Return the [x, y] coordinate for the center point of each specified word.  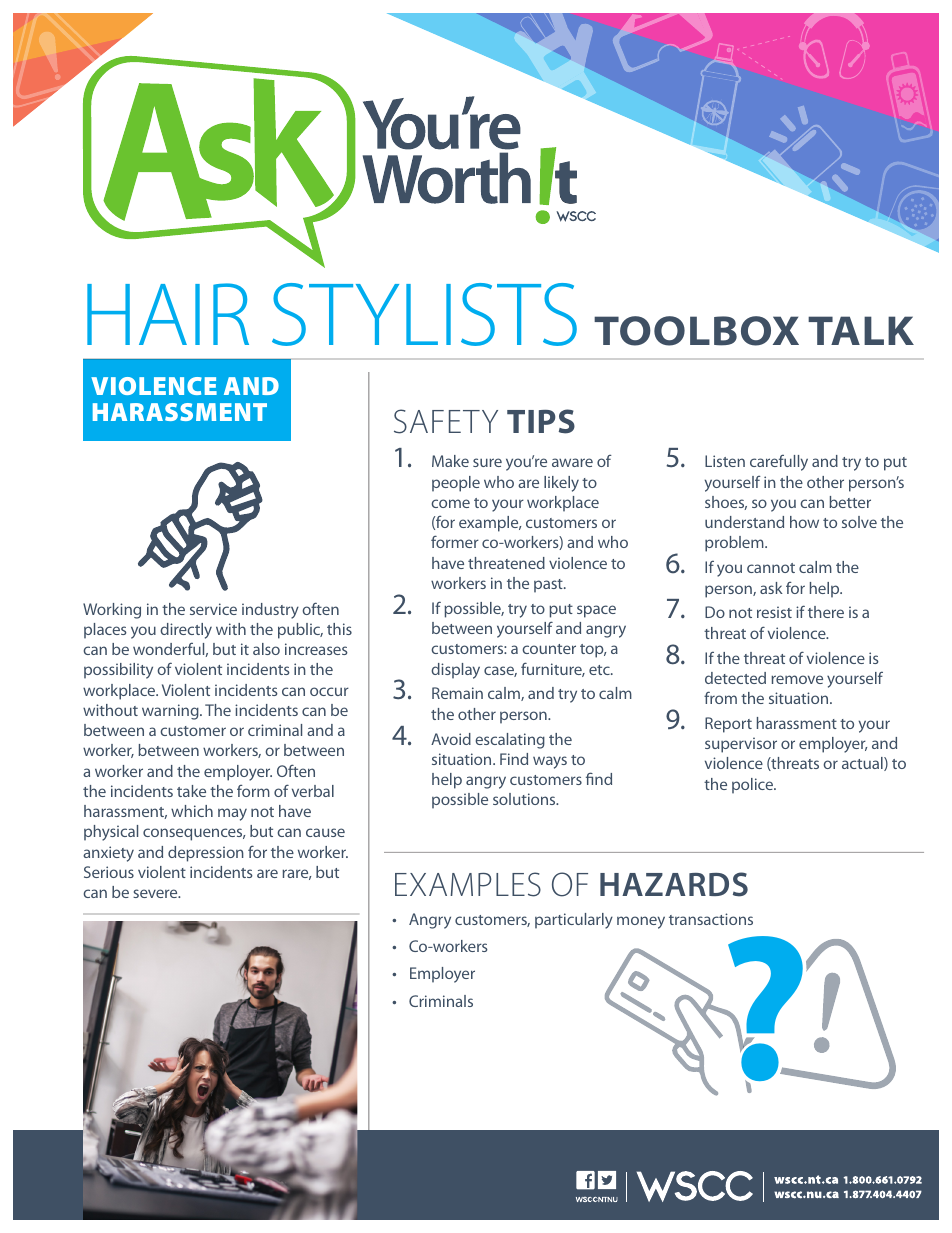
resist [774, 612]
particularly [574, 921]
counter [549, 649]
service [213, 609]
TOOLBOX [696, 331]
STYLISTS [424, 314]
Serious [109, 872]
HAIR [168, 314]
